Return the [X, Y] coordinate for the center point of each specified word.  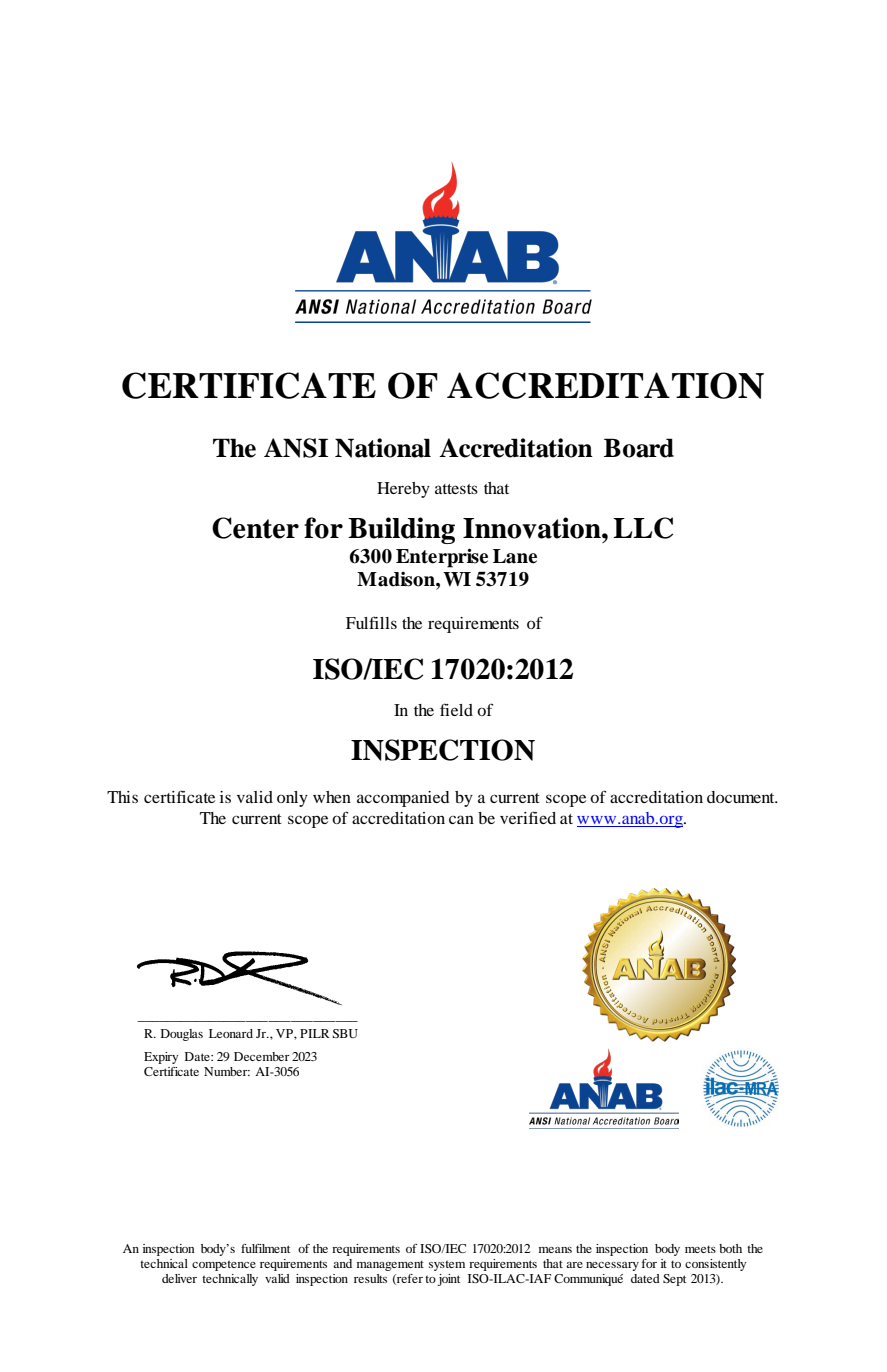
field [456, 709]
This [122, 797]
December [262, 1056]
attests [456, 489]
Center [255, 528]
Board [639, 448]
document [742, 797]
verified [528, 817]
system [447, 1265]
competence [224, 1265]
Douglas [182, 1035]
